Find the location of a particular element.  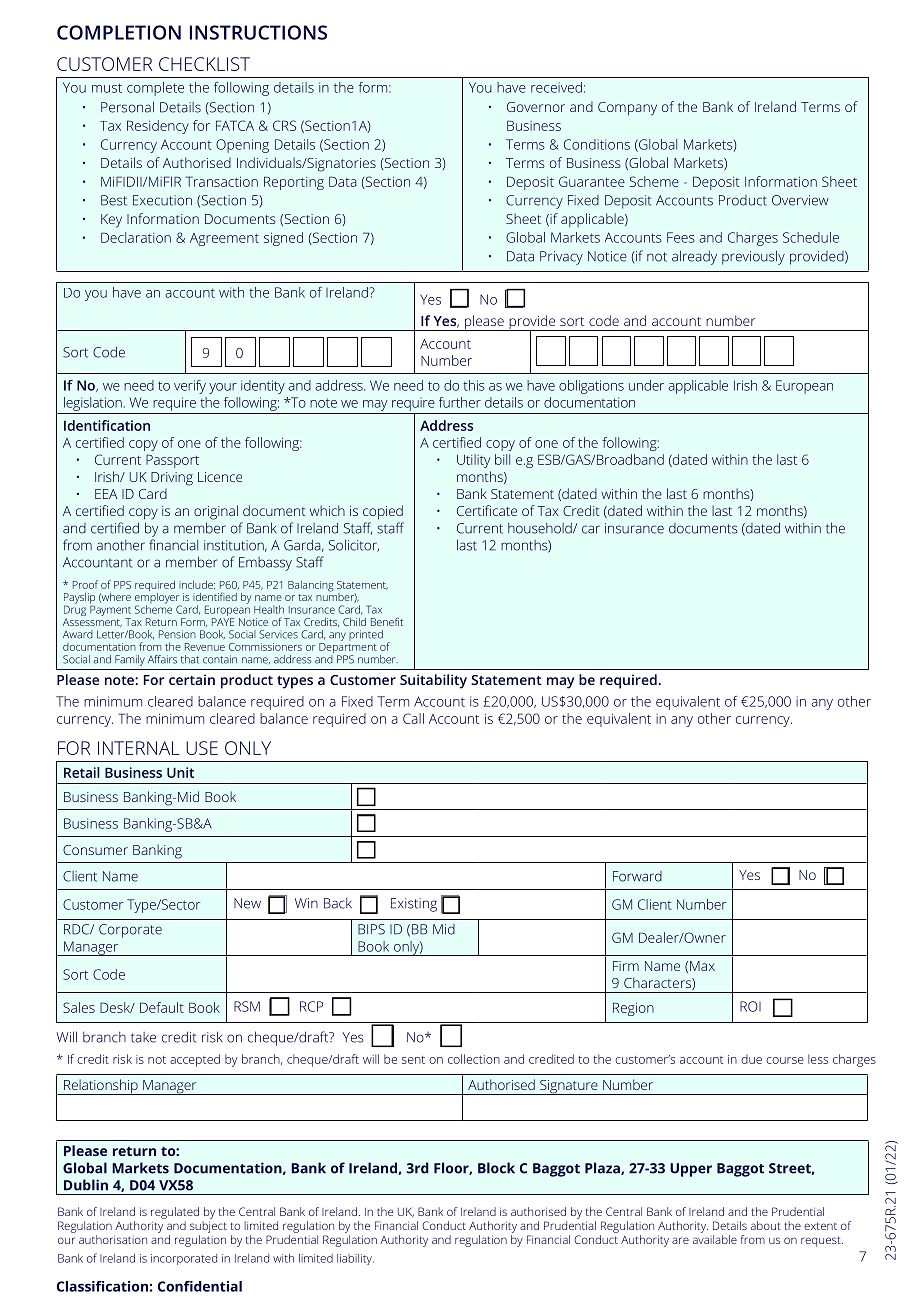

liability is located at coordinates (355, 1259).
